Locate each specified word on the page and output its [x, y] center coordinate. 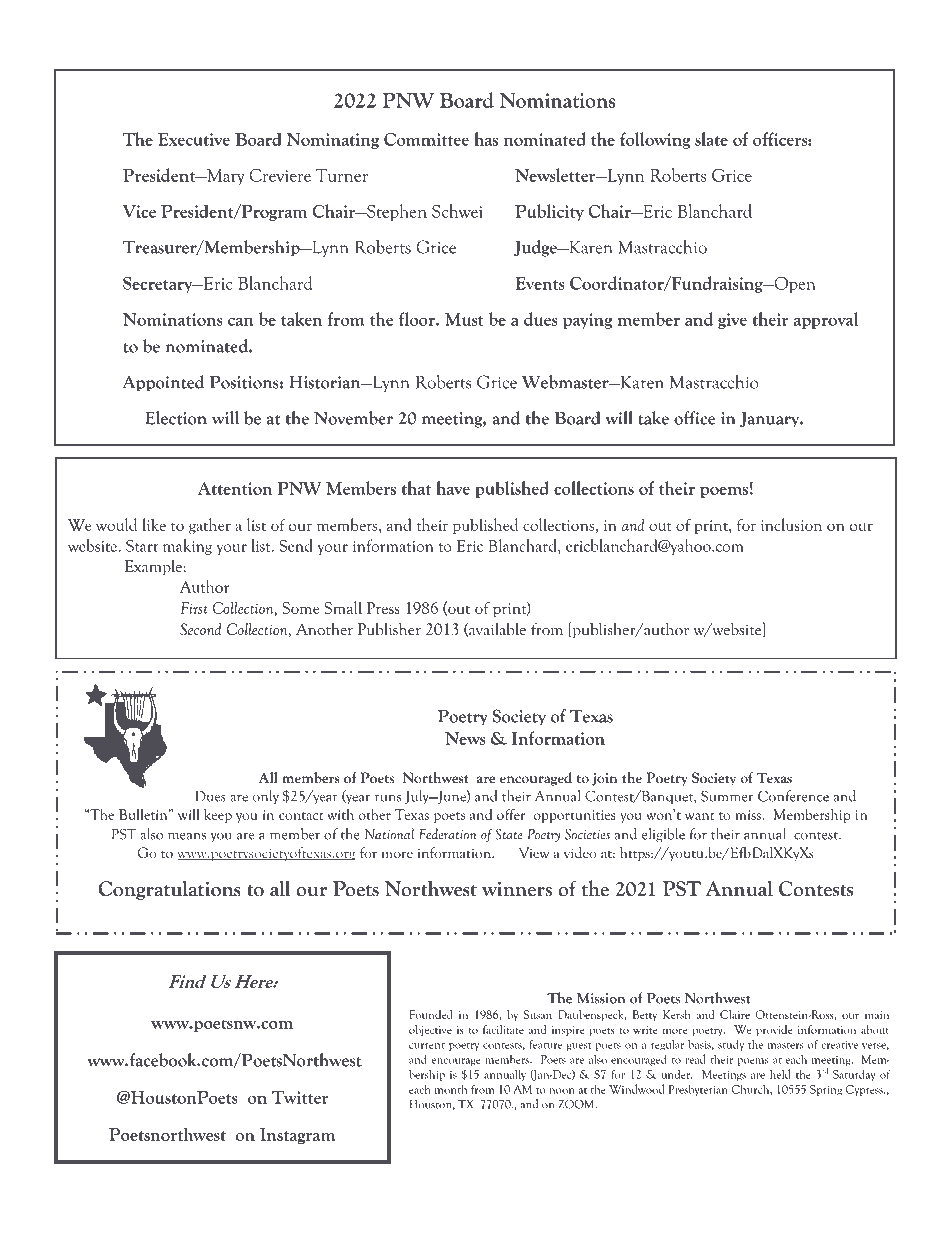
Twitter [300, 1097]
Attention [235, 488]
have [453, 488]
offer [511, 814]
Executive [194, 139]
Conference [793, 796]
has [486, 139]
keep [218, 816]
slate [711, 139]
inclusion [791, 524]
